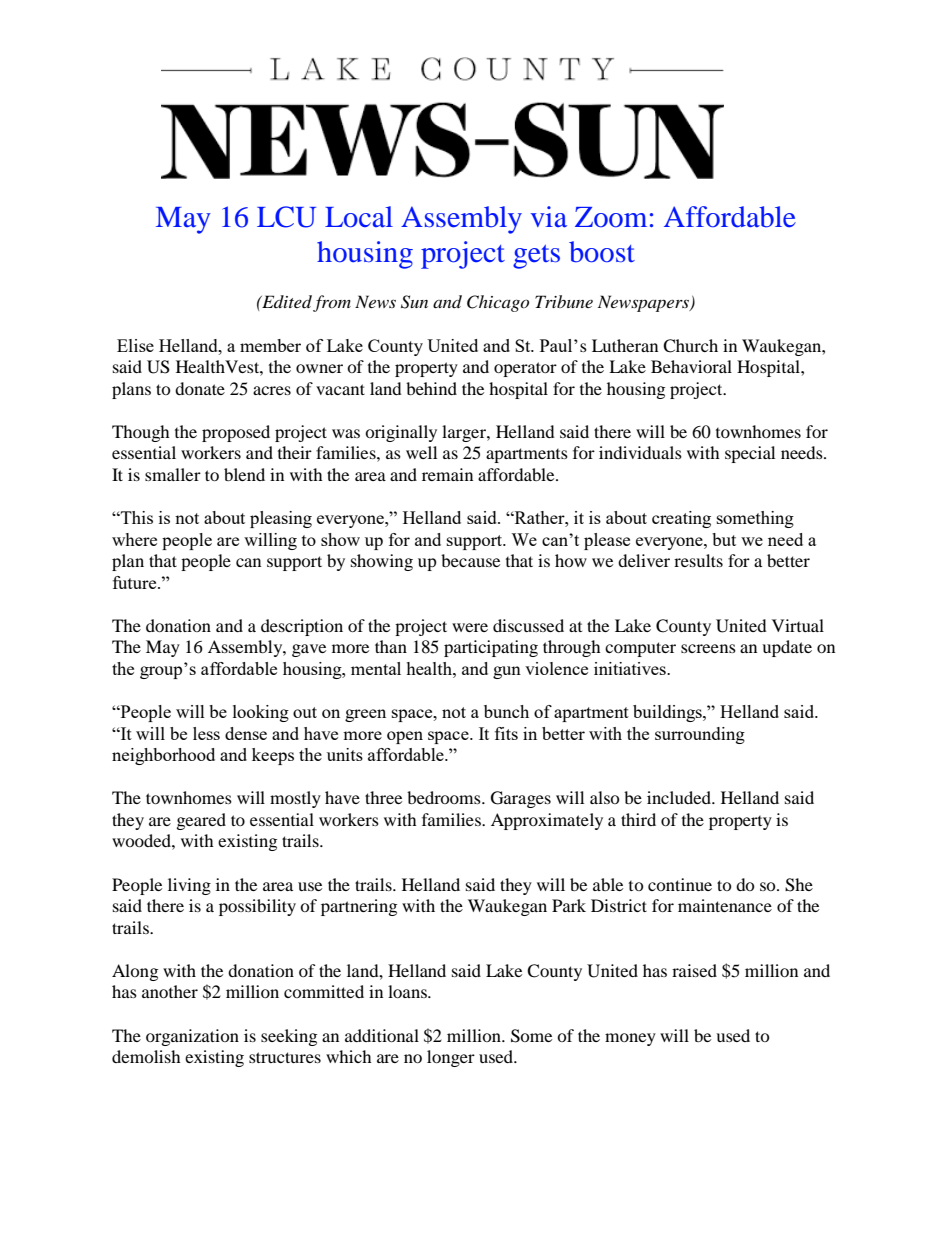 The height and width of the screenshot is (1233, 952). I want to click on less, so click(206, 733).
